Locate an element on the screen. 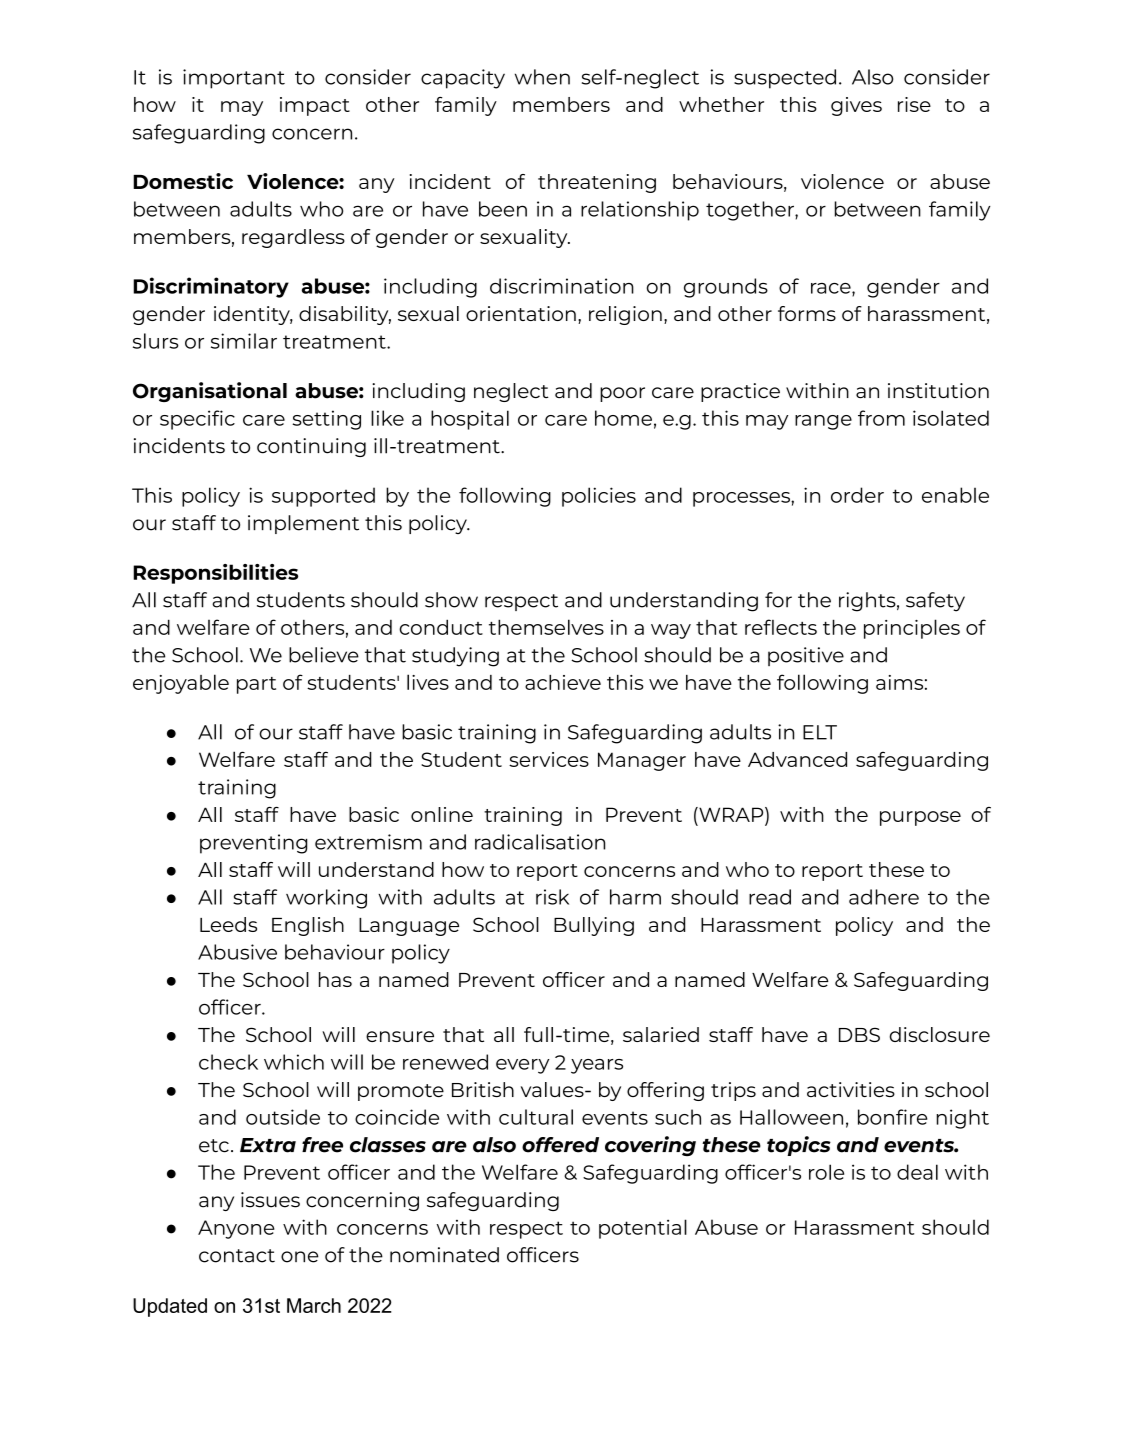 This screenshot has height=1453, width=1123. important is located at coordinates (234, 79).
